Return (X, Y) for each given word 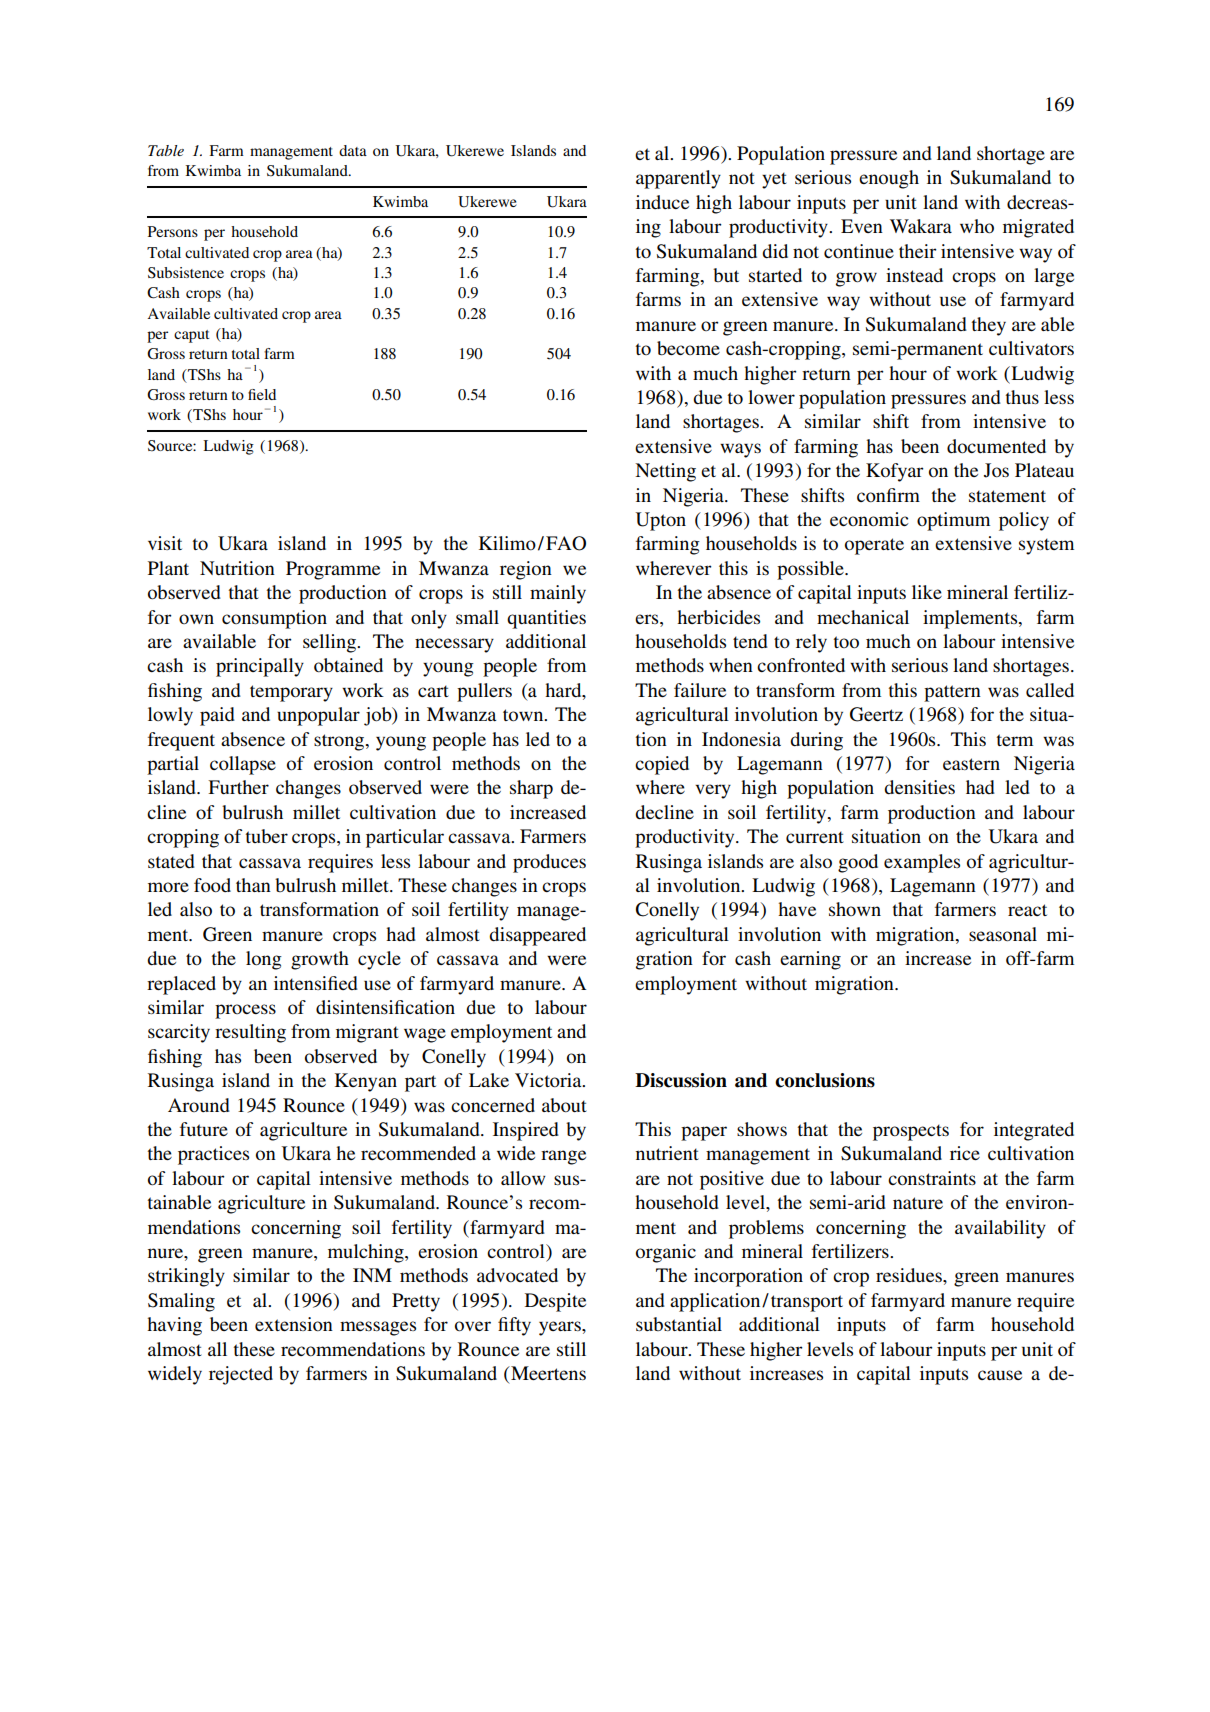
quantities (546, 619)
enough (889, 179)
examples (922, 863)
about (564, 1105)
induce (662, 202)
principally (260, 667)
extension (294, 1324)
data (353, 150)
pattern (952, 693)
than (253, 885)
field (262, 394)
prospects (911, 1132)
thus (1022, 397)
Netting (665, 472)
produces (549, 863)
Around (199, 1105)
